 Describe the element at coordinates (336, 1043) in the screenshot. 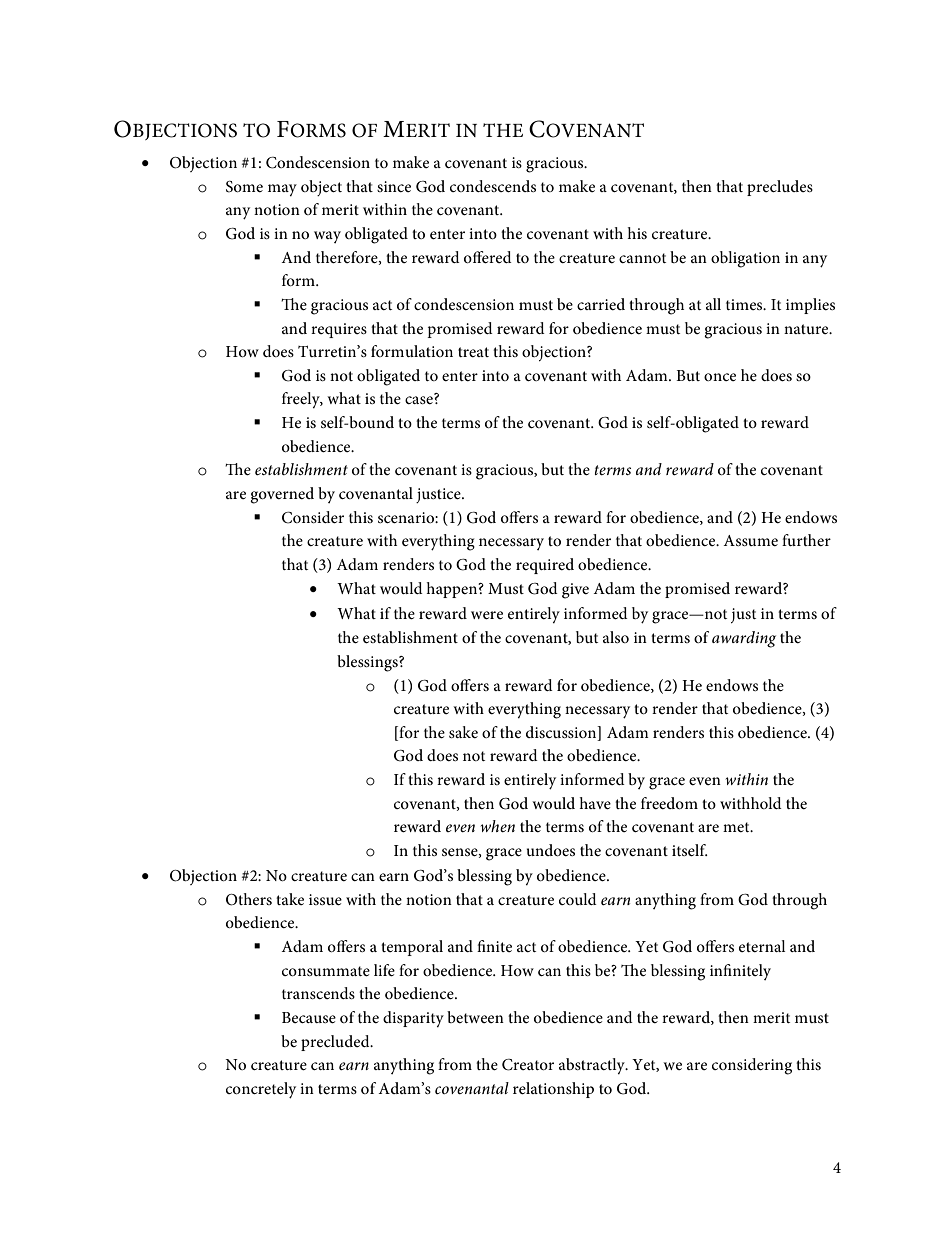

I see `precluded` at that location.
